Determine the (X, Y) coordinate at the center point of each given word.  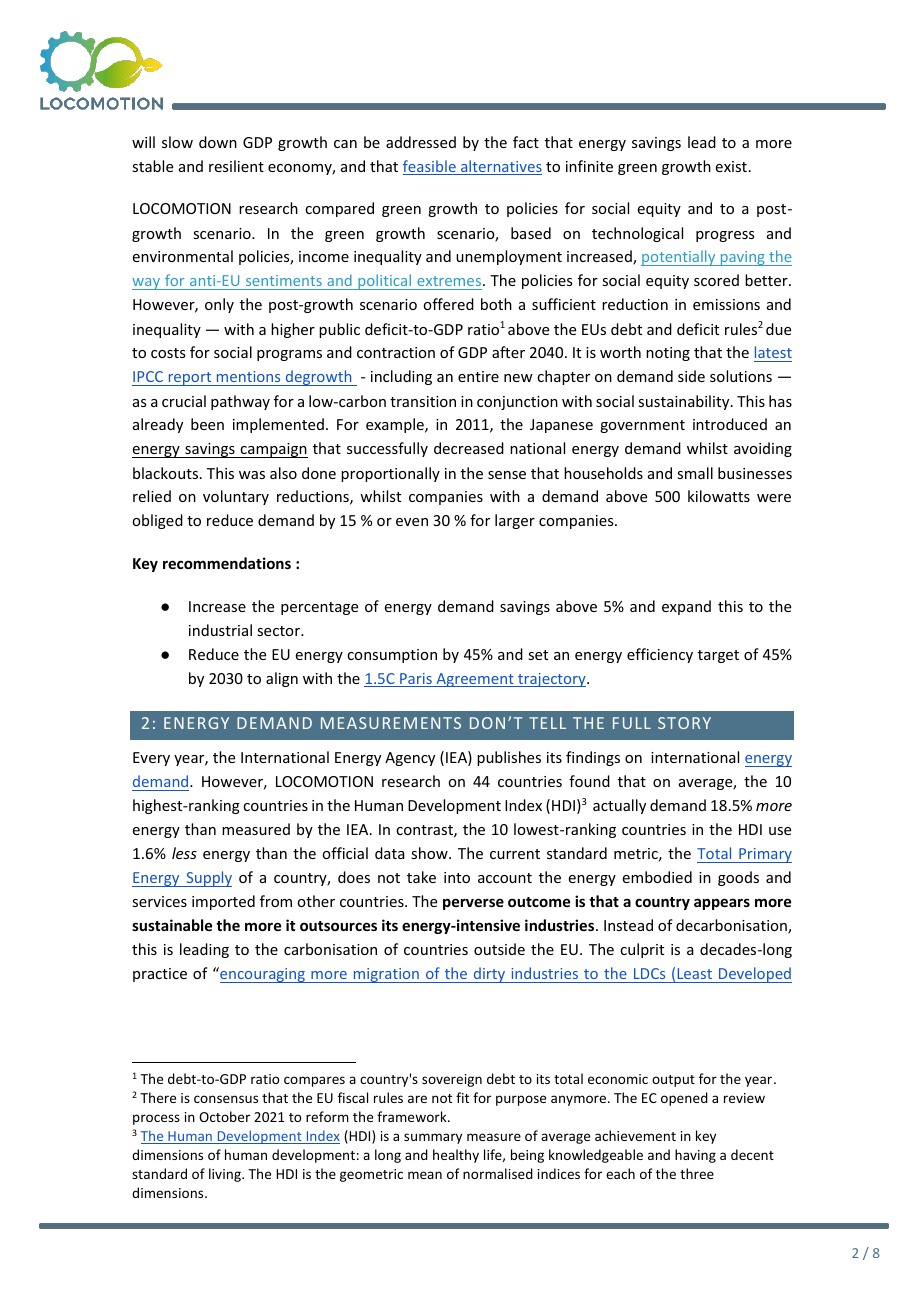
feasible (430, 167)
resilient (236, 166)
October (224, 1116)
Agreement (475, 680)
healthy (456, 1156)
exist (731, 166)
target (718, 656)
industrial (220, 630)
